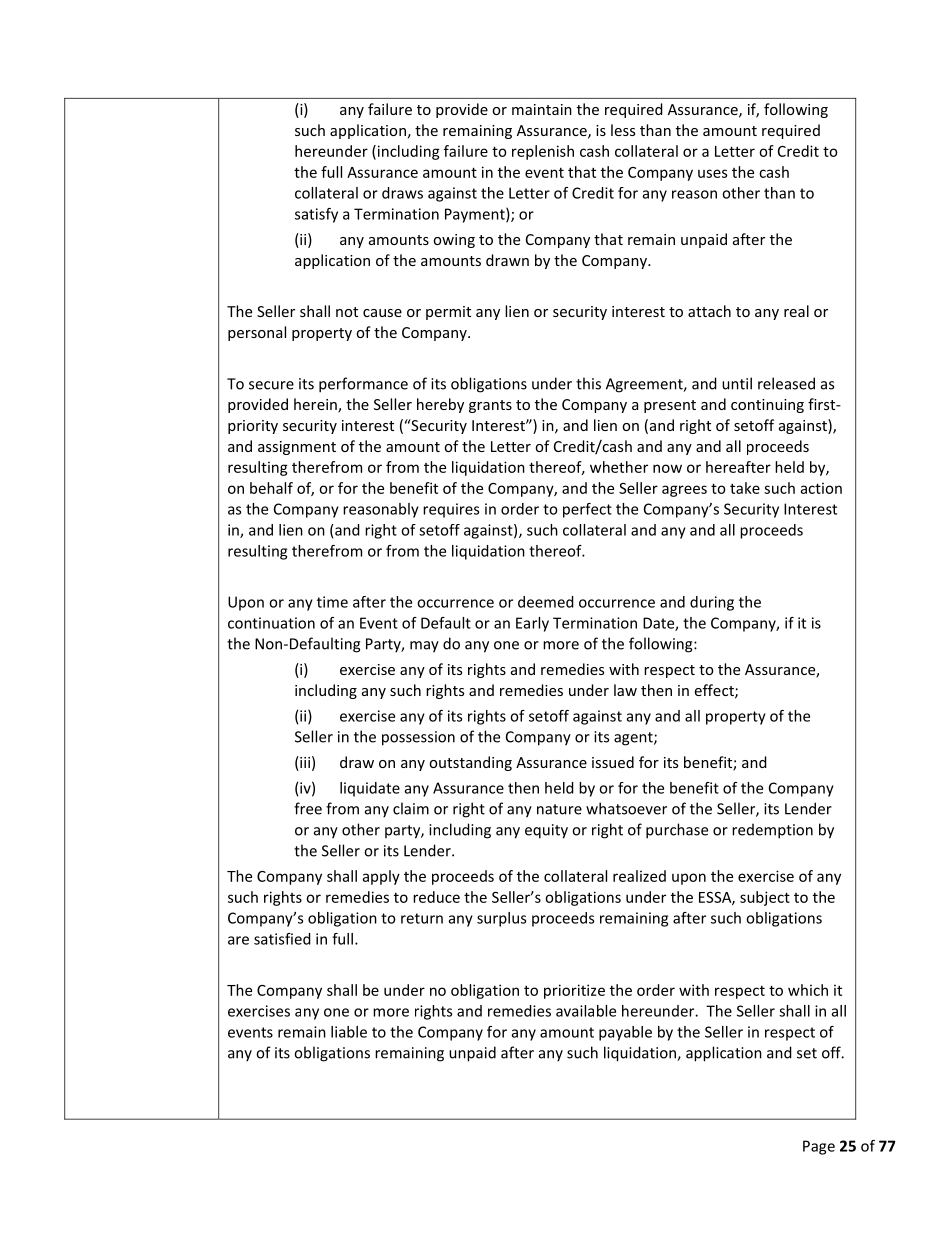 The image size is (952, 1233). I want to click on take, so click(745, 488).
